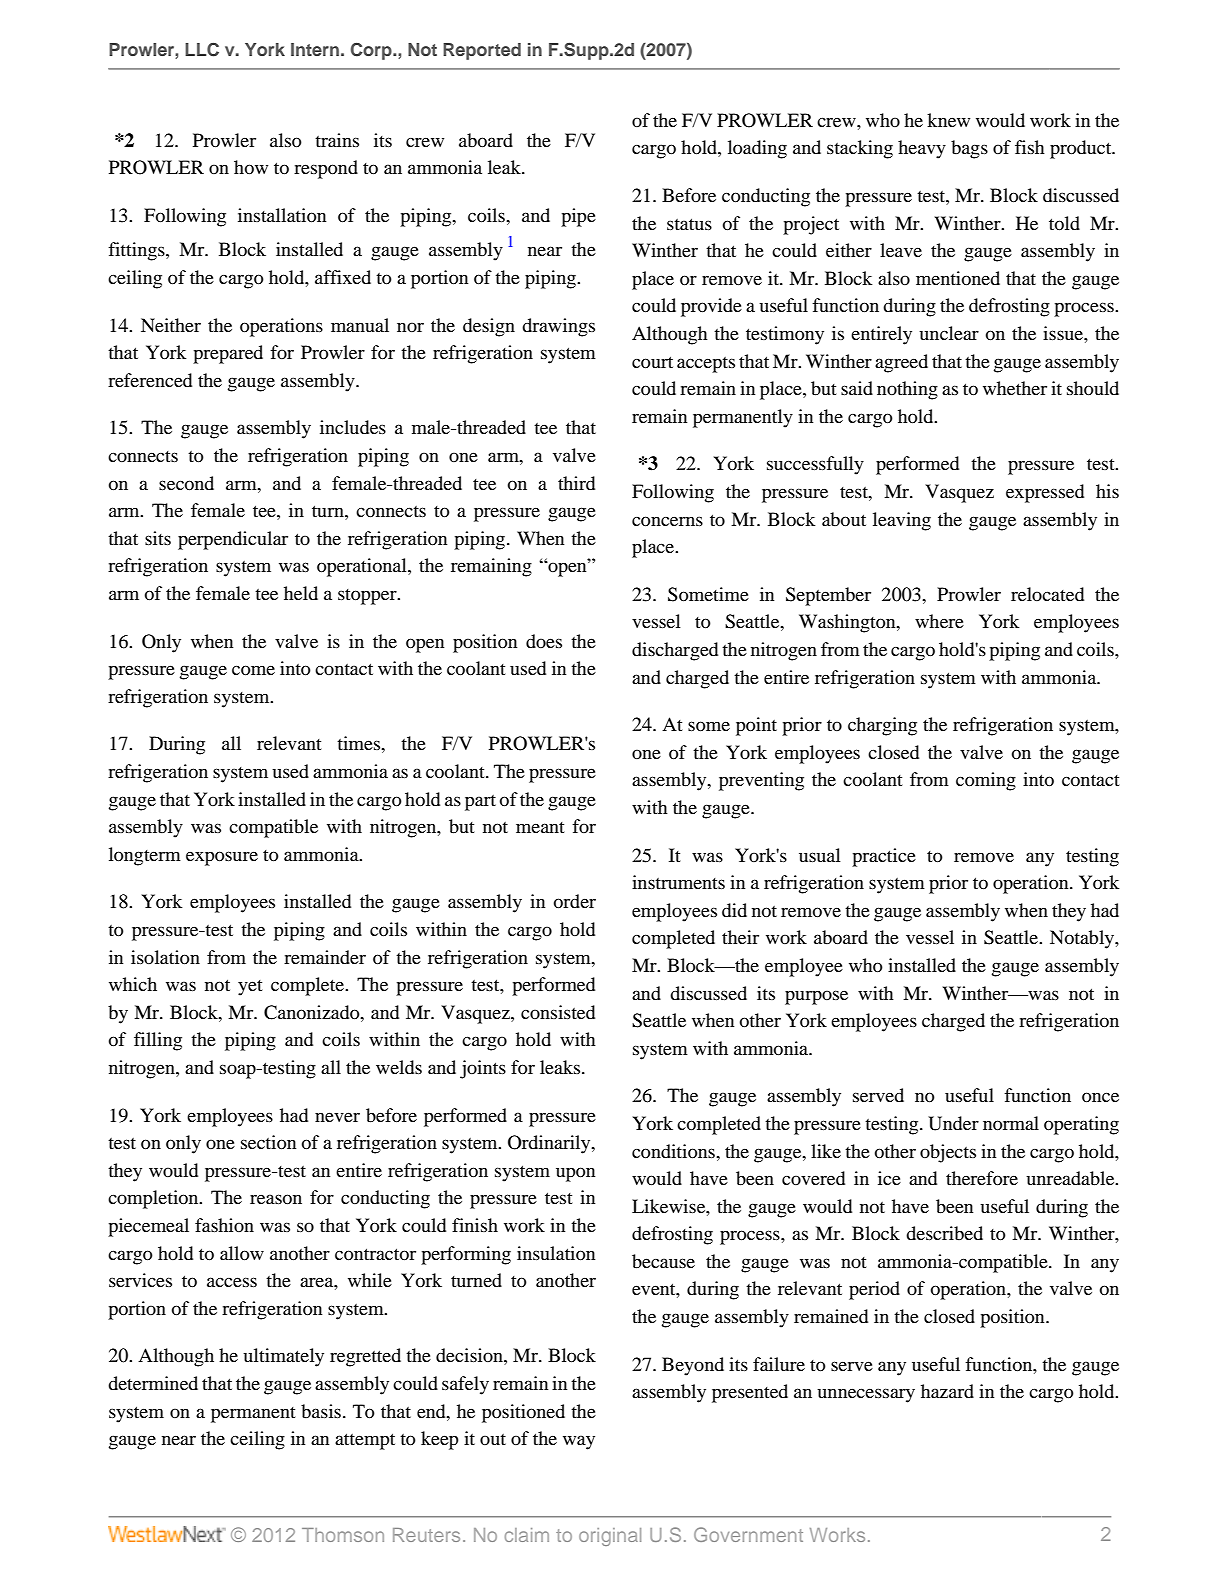 This image has width=1228, height=1589. What do you see at coordinates (986, 781) in the image?
I see `coming` at bounding box center [986, 781].
